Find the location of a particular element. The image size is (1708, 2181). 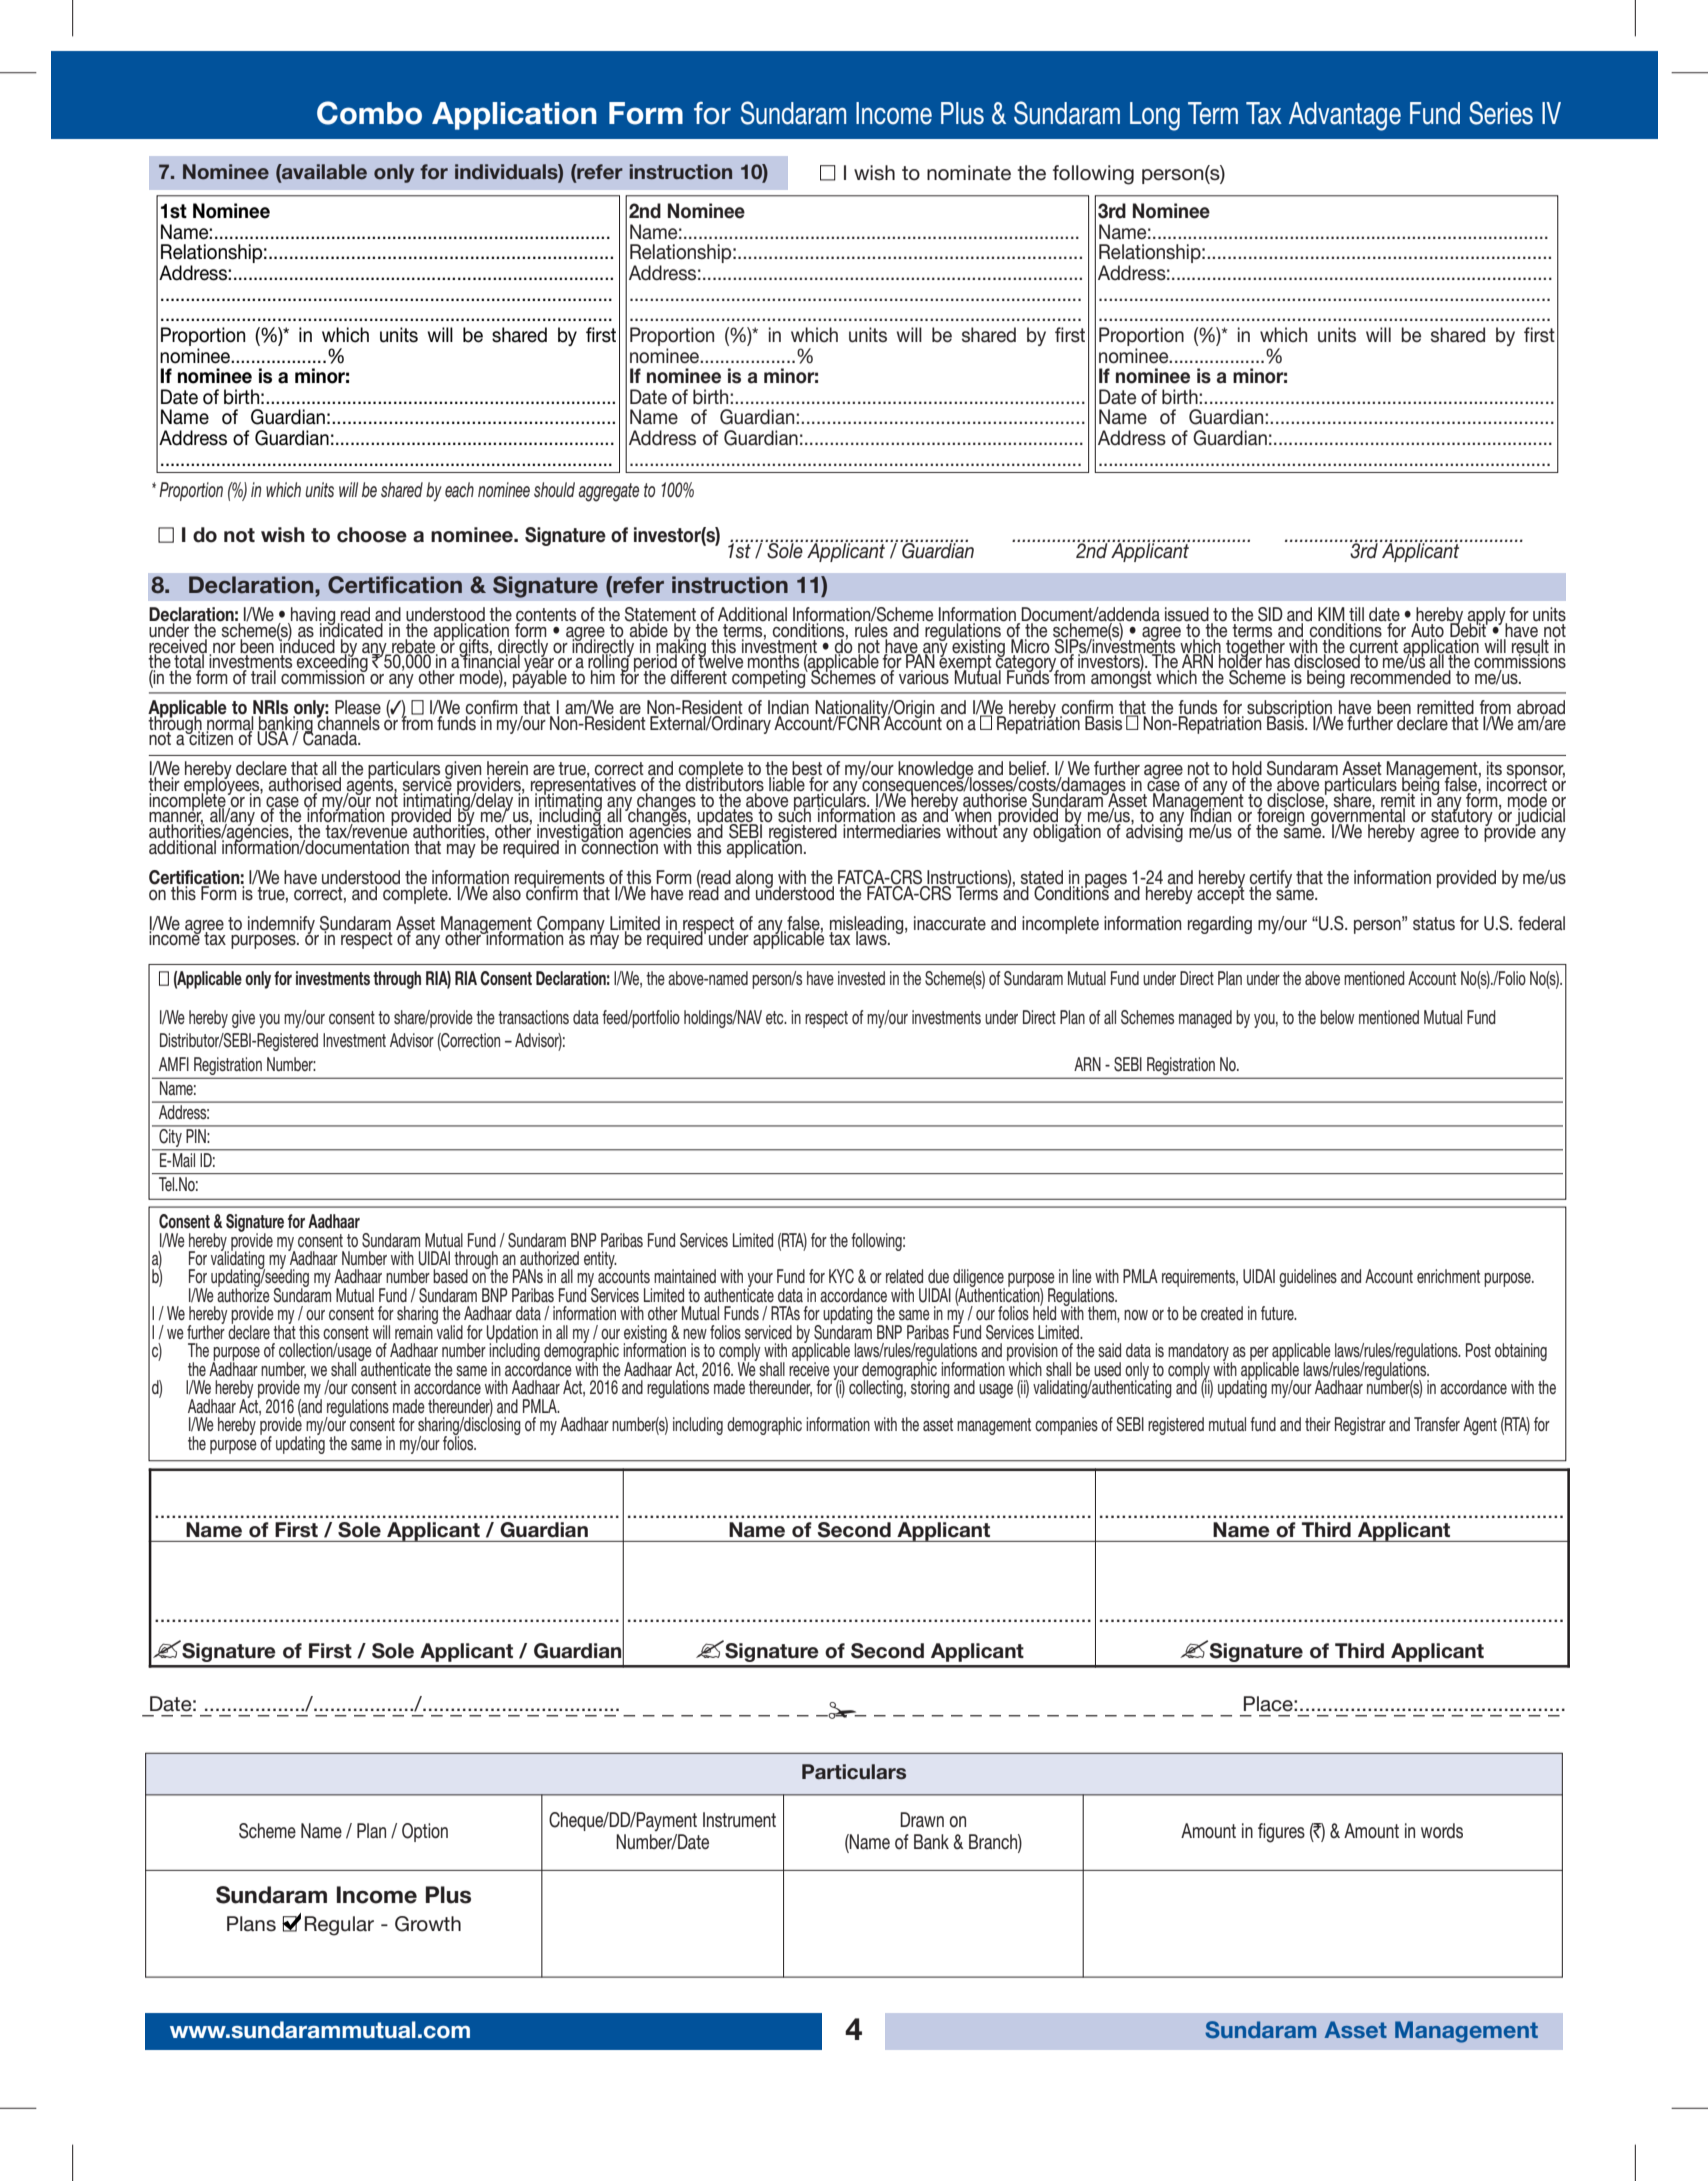

KYC is located at coordinates (841, 1276).
